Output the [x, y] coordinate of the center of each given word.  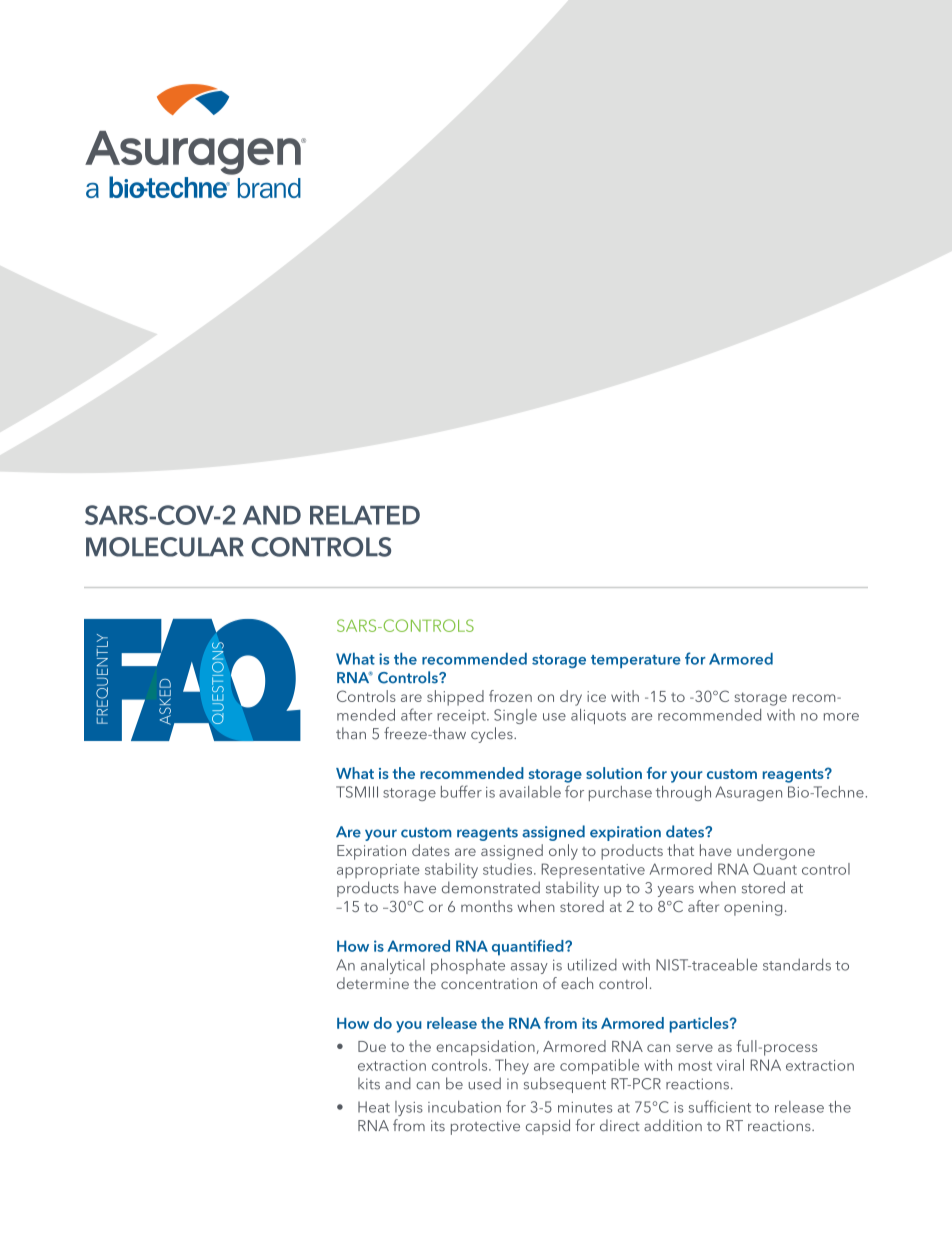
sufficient [720, 1106]
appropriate [378, 871]
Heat [374, 1107]
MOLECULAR [165, 547]
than [351, 733]
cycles [493, 735]
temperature [636, 661]
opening [753, 908]
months [487, 906]
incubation [464, 1107]
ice [596, 696]
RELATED [365, 515]
